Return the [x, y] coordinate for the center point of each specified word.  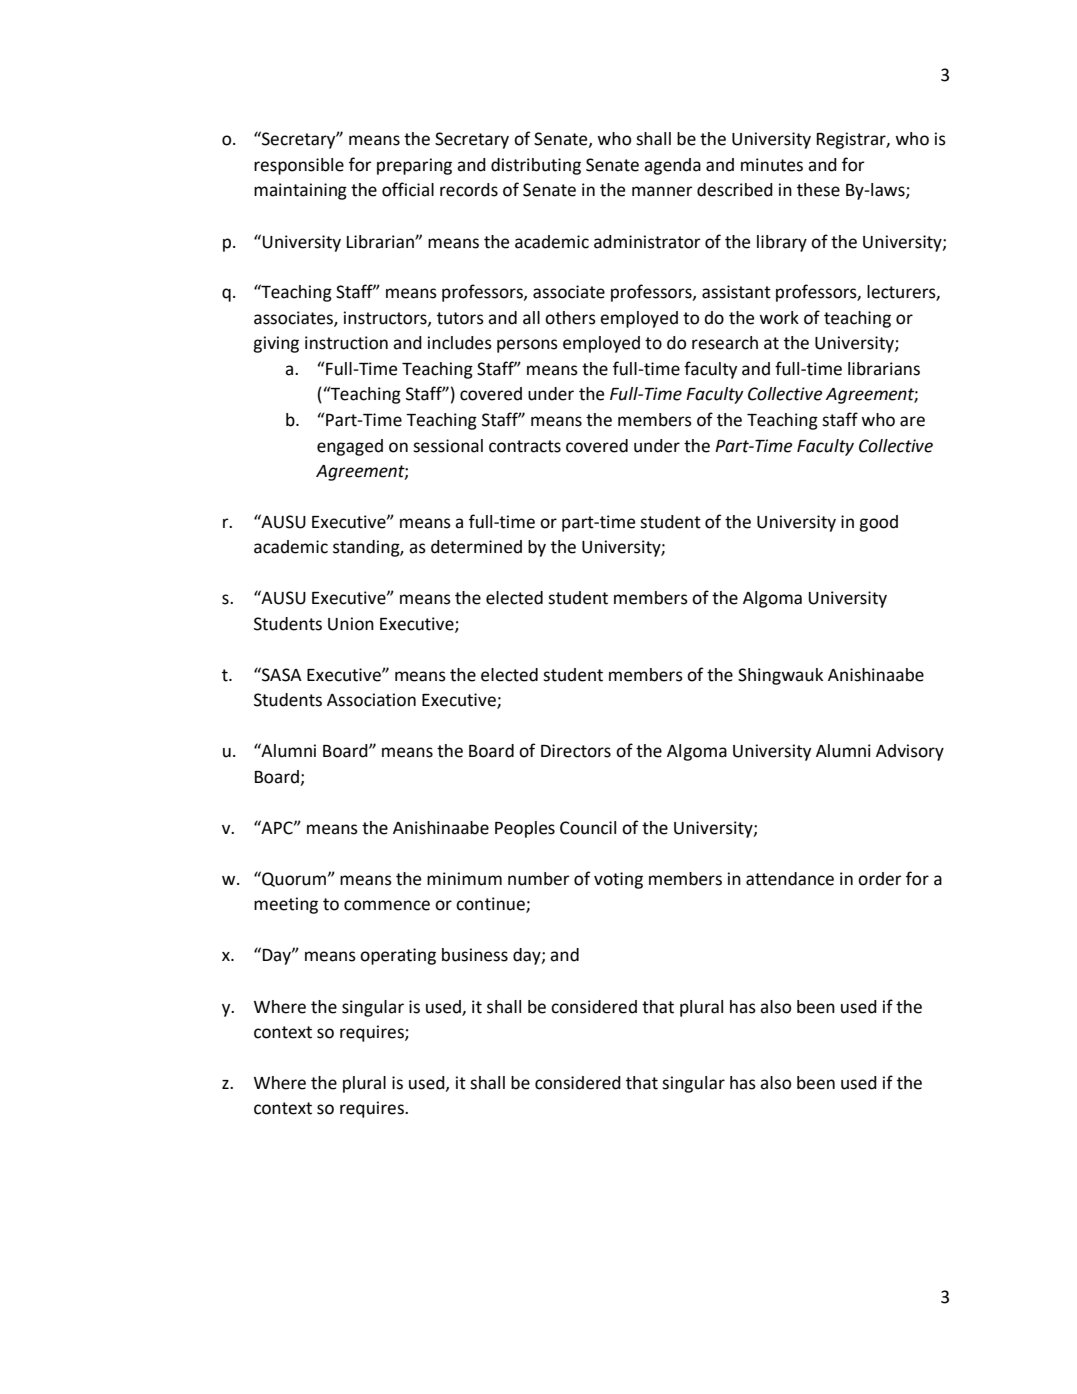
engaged [350, 447]
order [880, 879]
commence [387, 905]
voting [618, 880]
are [912, 421]
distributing [536, 166]
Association [371, 700]
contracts [525, 446]
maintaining [300, 191]
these [818, 190]
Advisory [910, 752]
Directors [576, 751]
